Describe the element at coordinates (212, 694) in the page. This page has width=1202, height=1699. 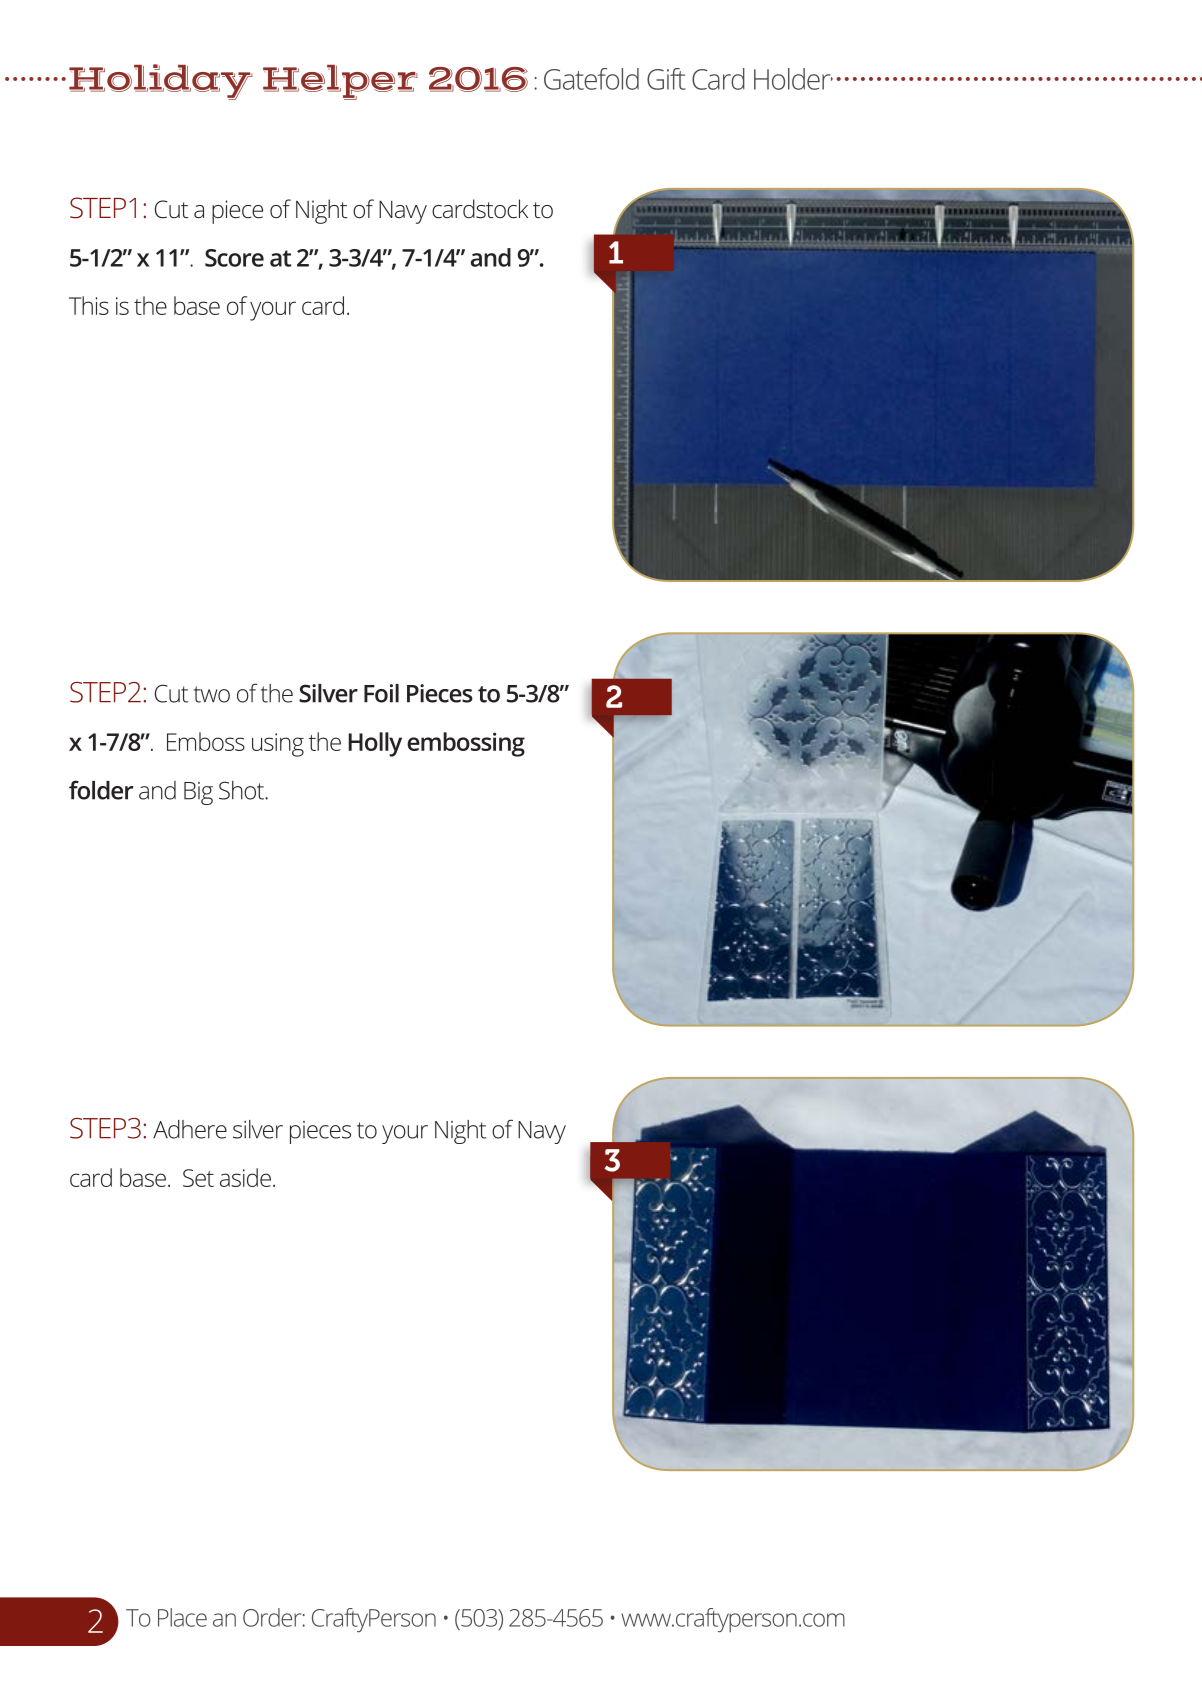
I see `two` at that location.
